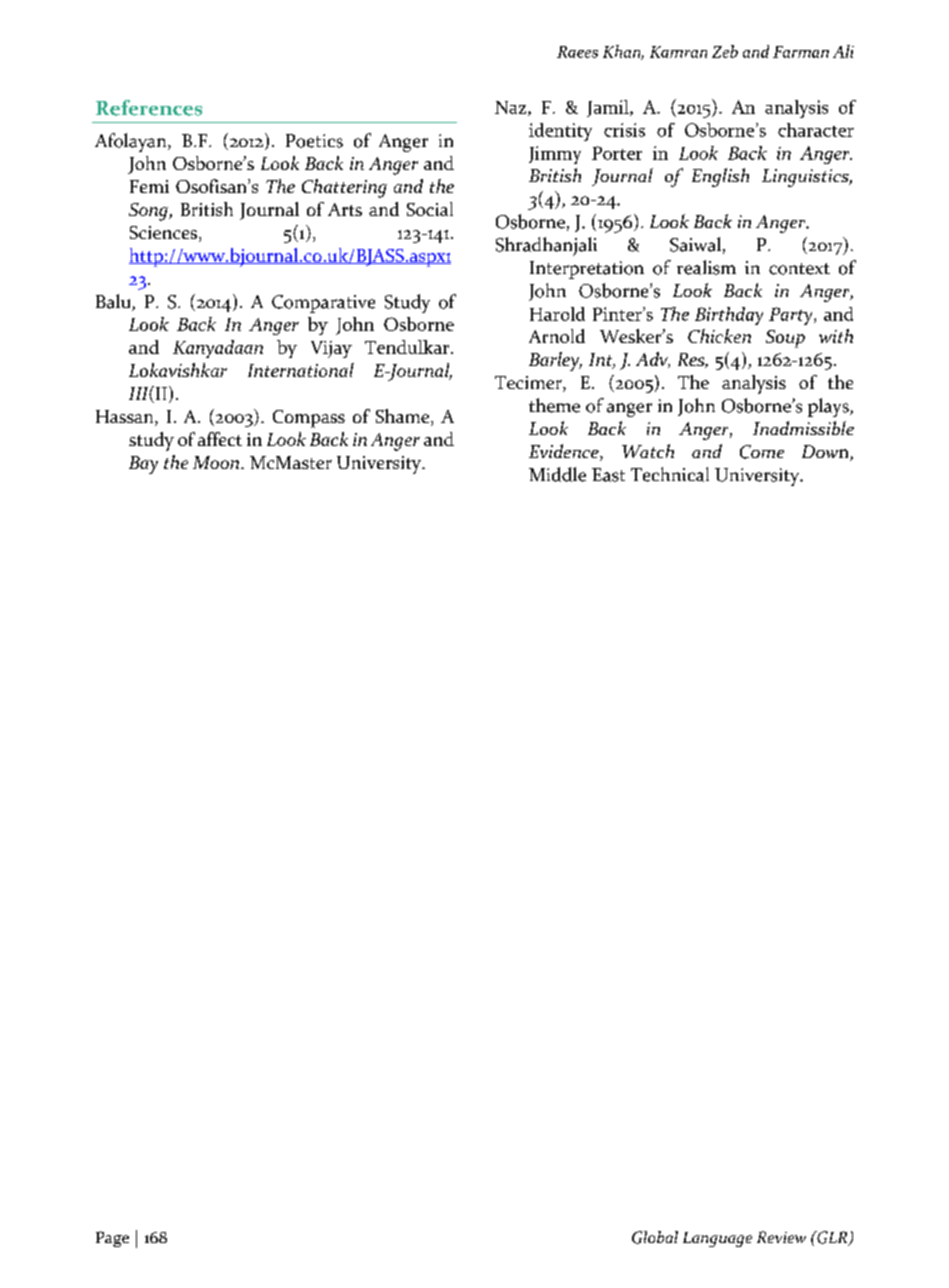 Image resolution: width=949 pixels, height=1288 pixels. I want to click on References, so click(149, 108).
